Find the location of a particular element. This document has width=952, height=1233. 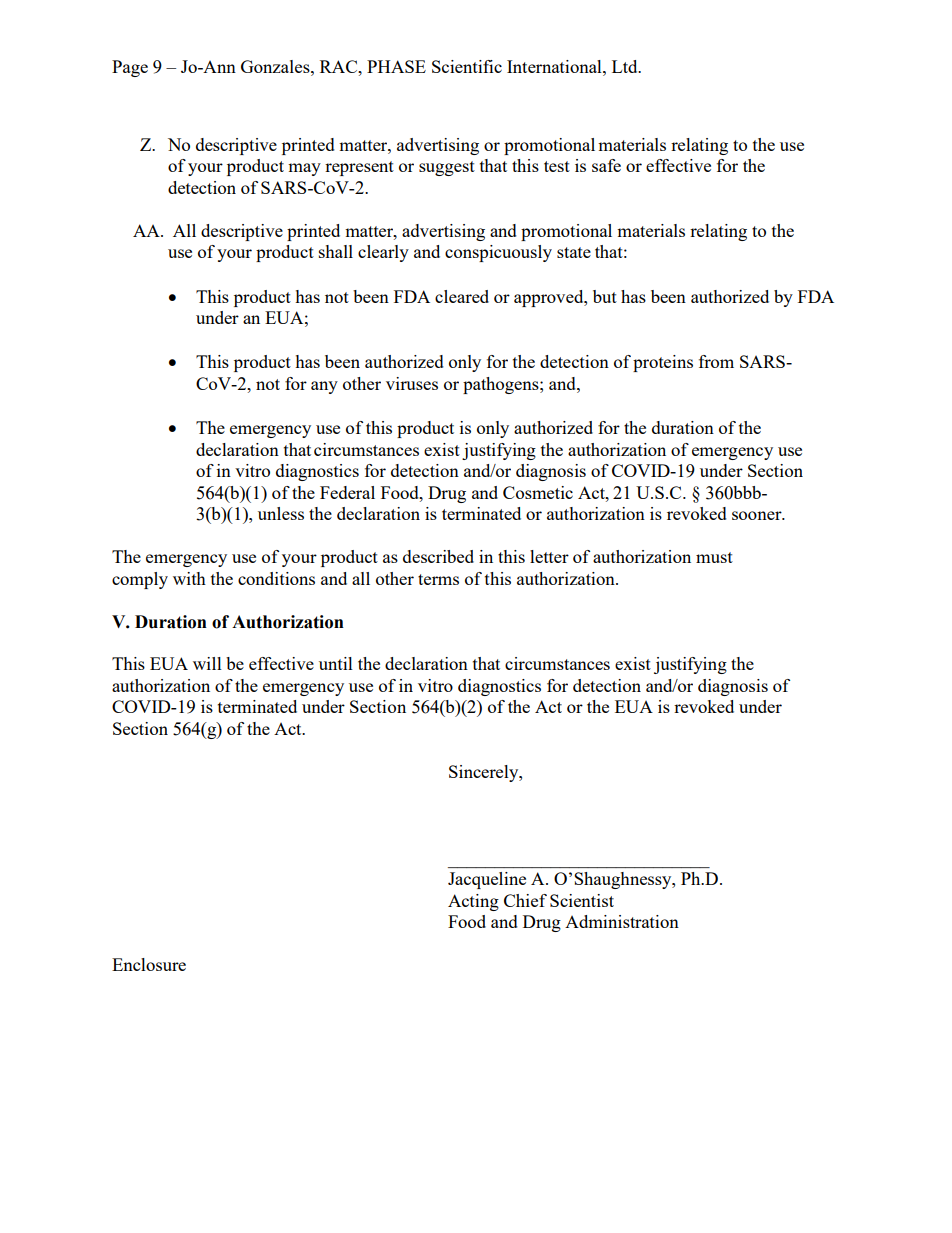

described is located at coordinates (438, 556).
